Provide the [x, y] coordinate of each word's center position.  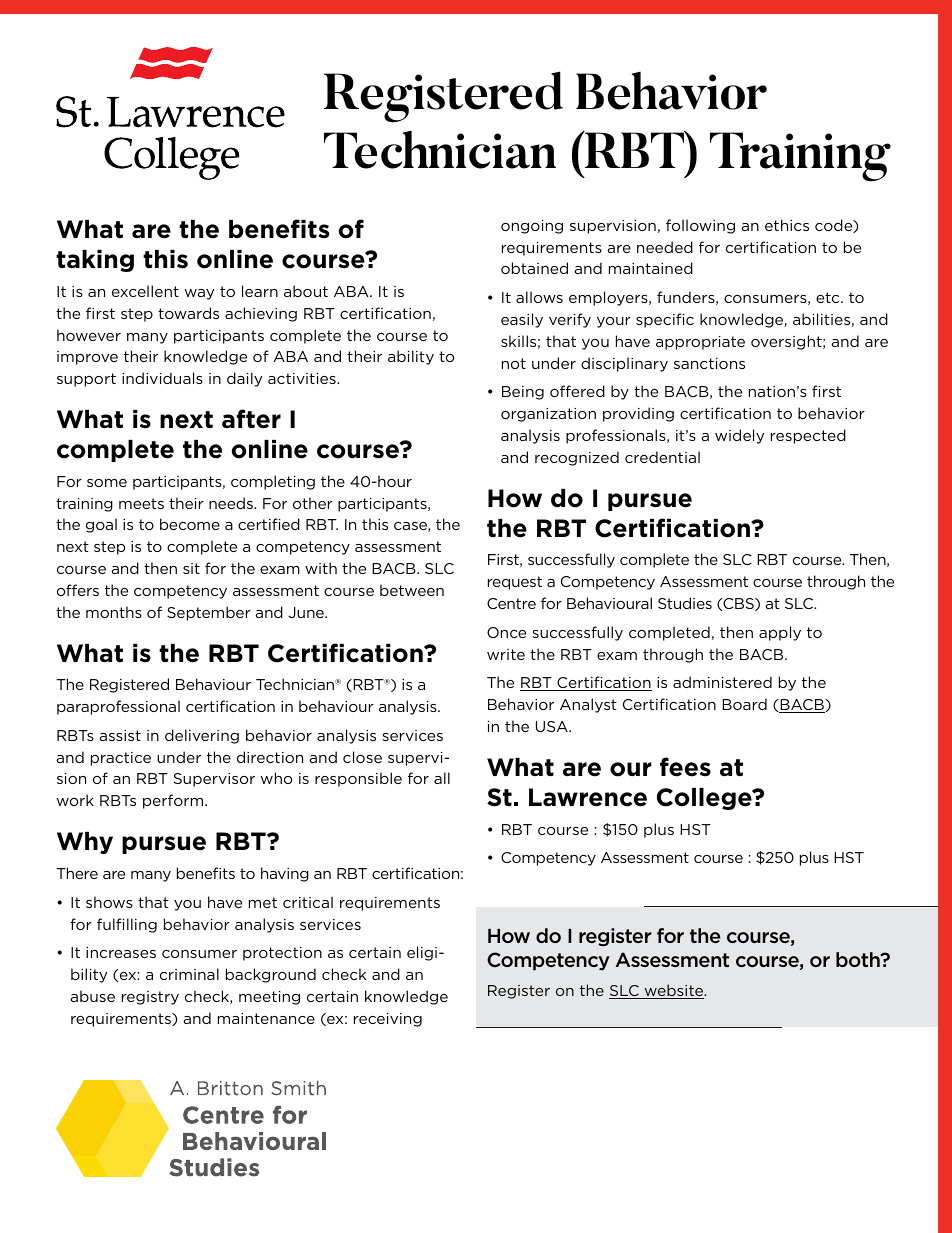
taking [95, 261]
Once [506, 632]
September [209, 613]
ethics [787, 225]
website [674, 991]
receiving [388, 1020]
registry [150, 998]
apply [780, 633]
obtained [534, 268]
